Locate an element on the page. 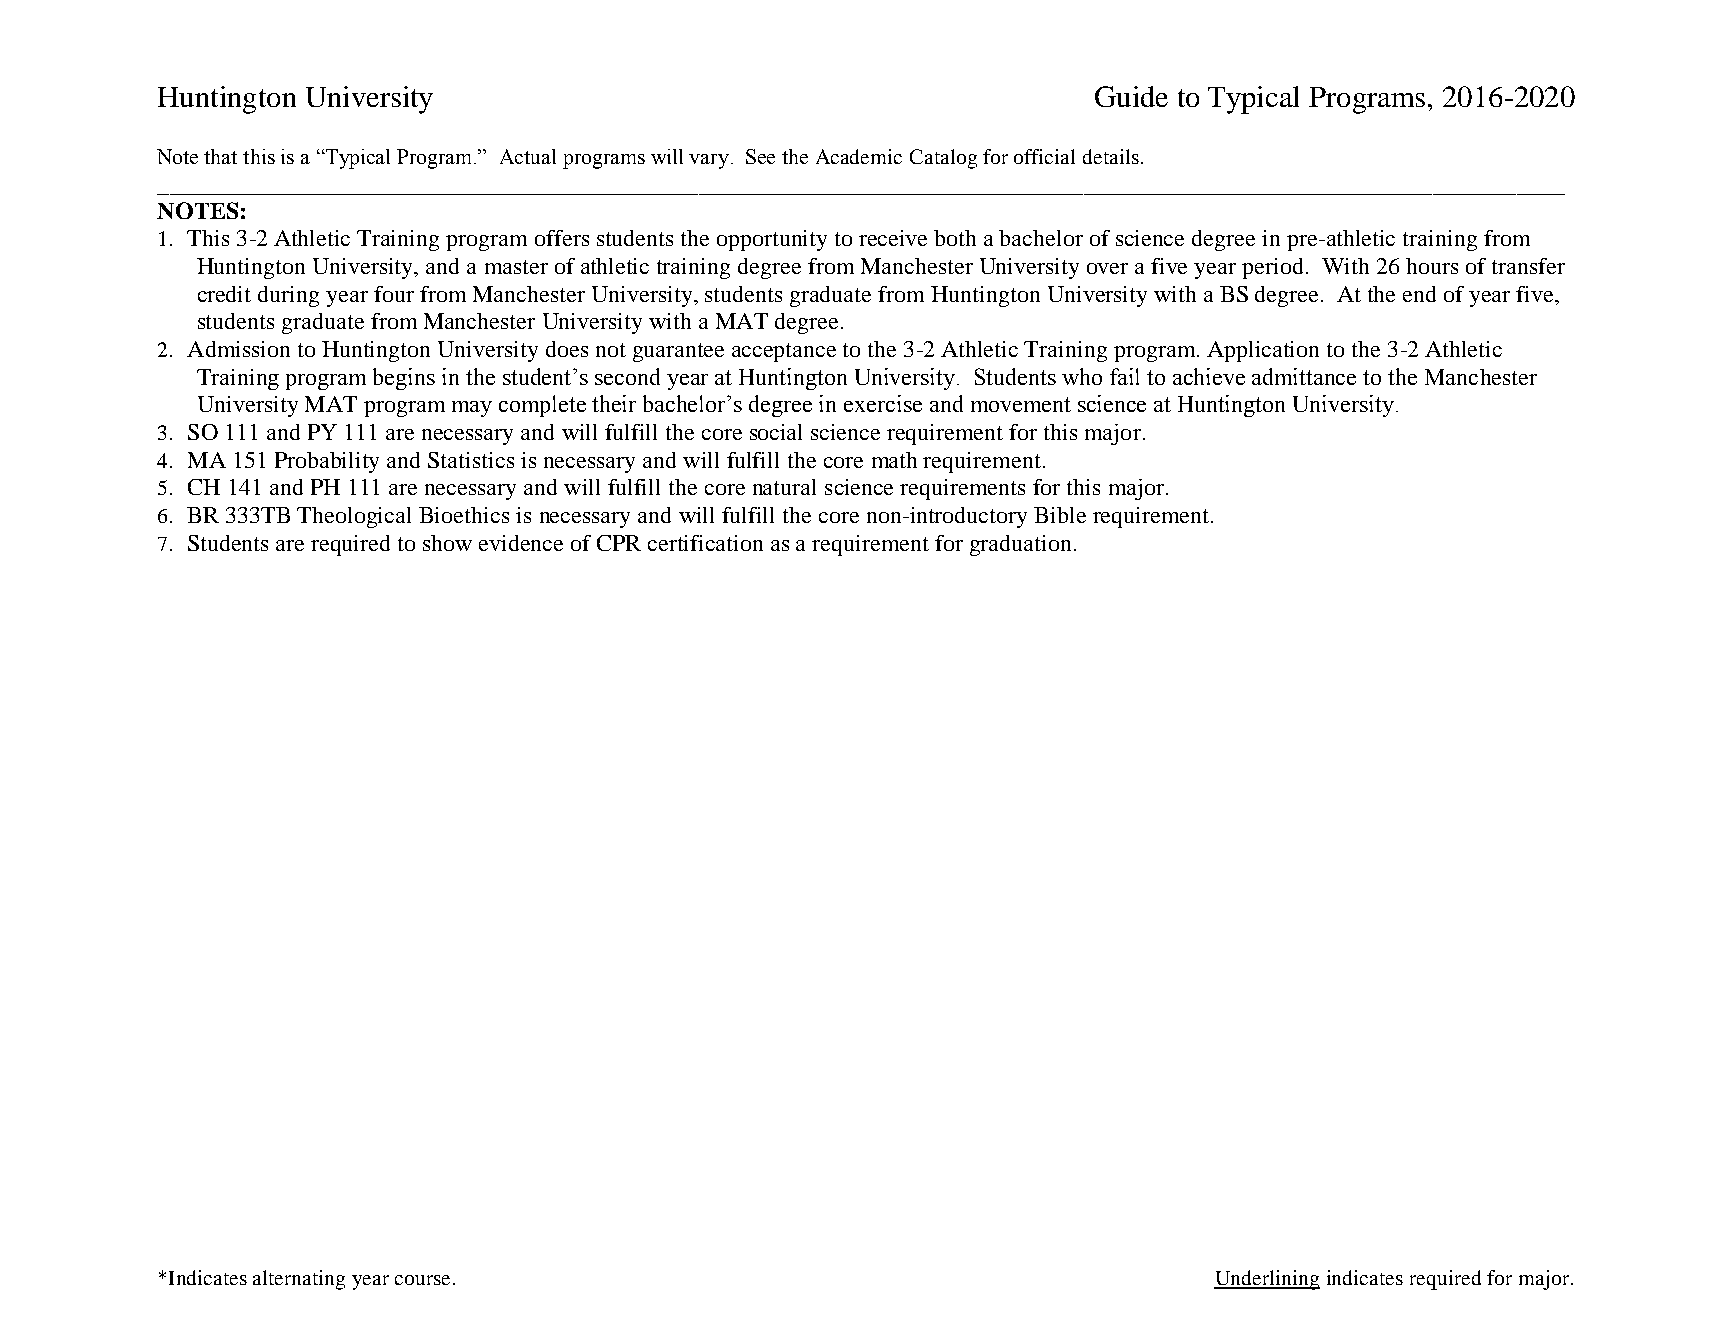 The image size is (1732, 1338). Academic is located at coordinates (859, 156).
